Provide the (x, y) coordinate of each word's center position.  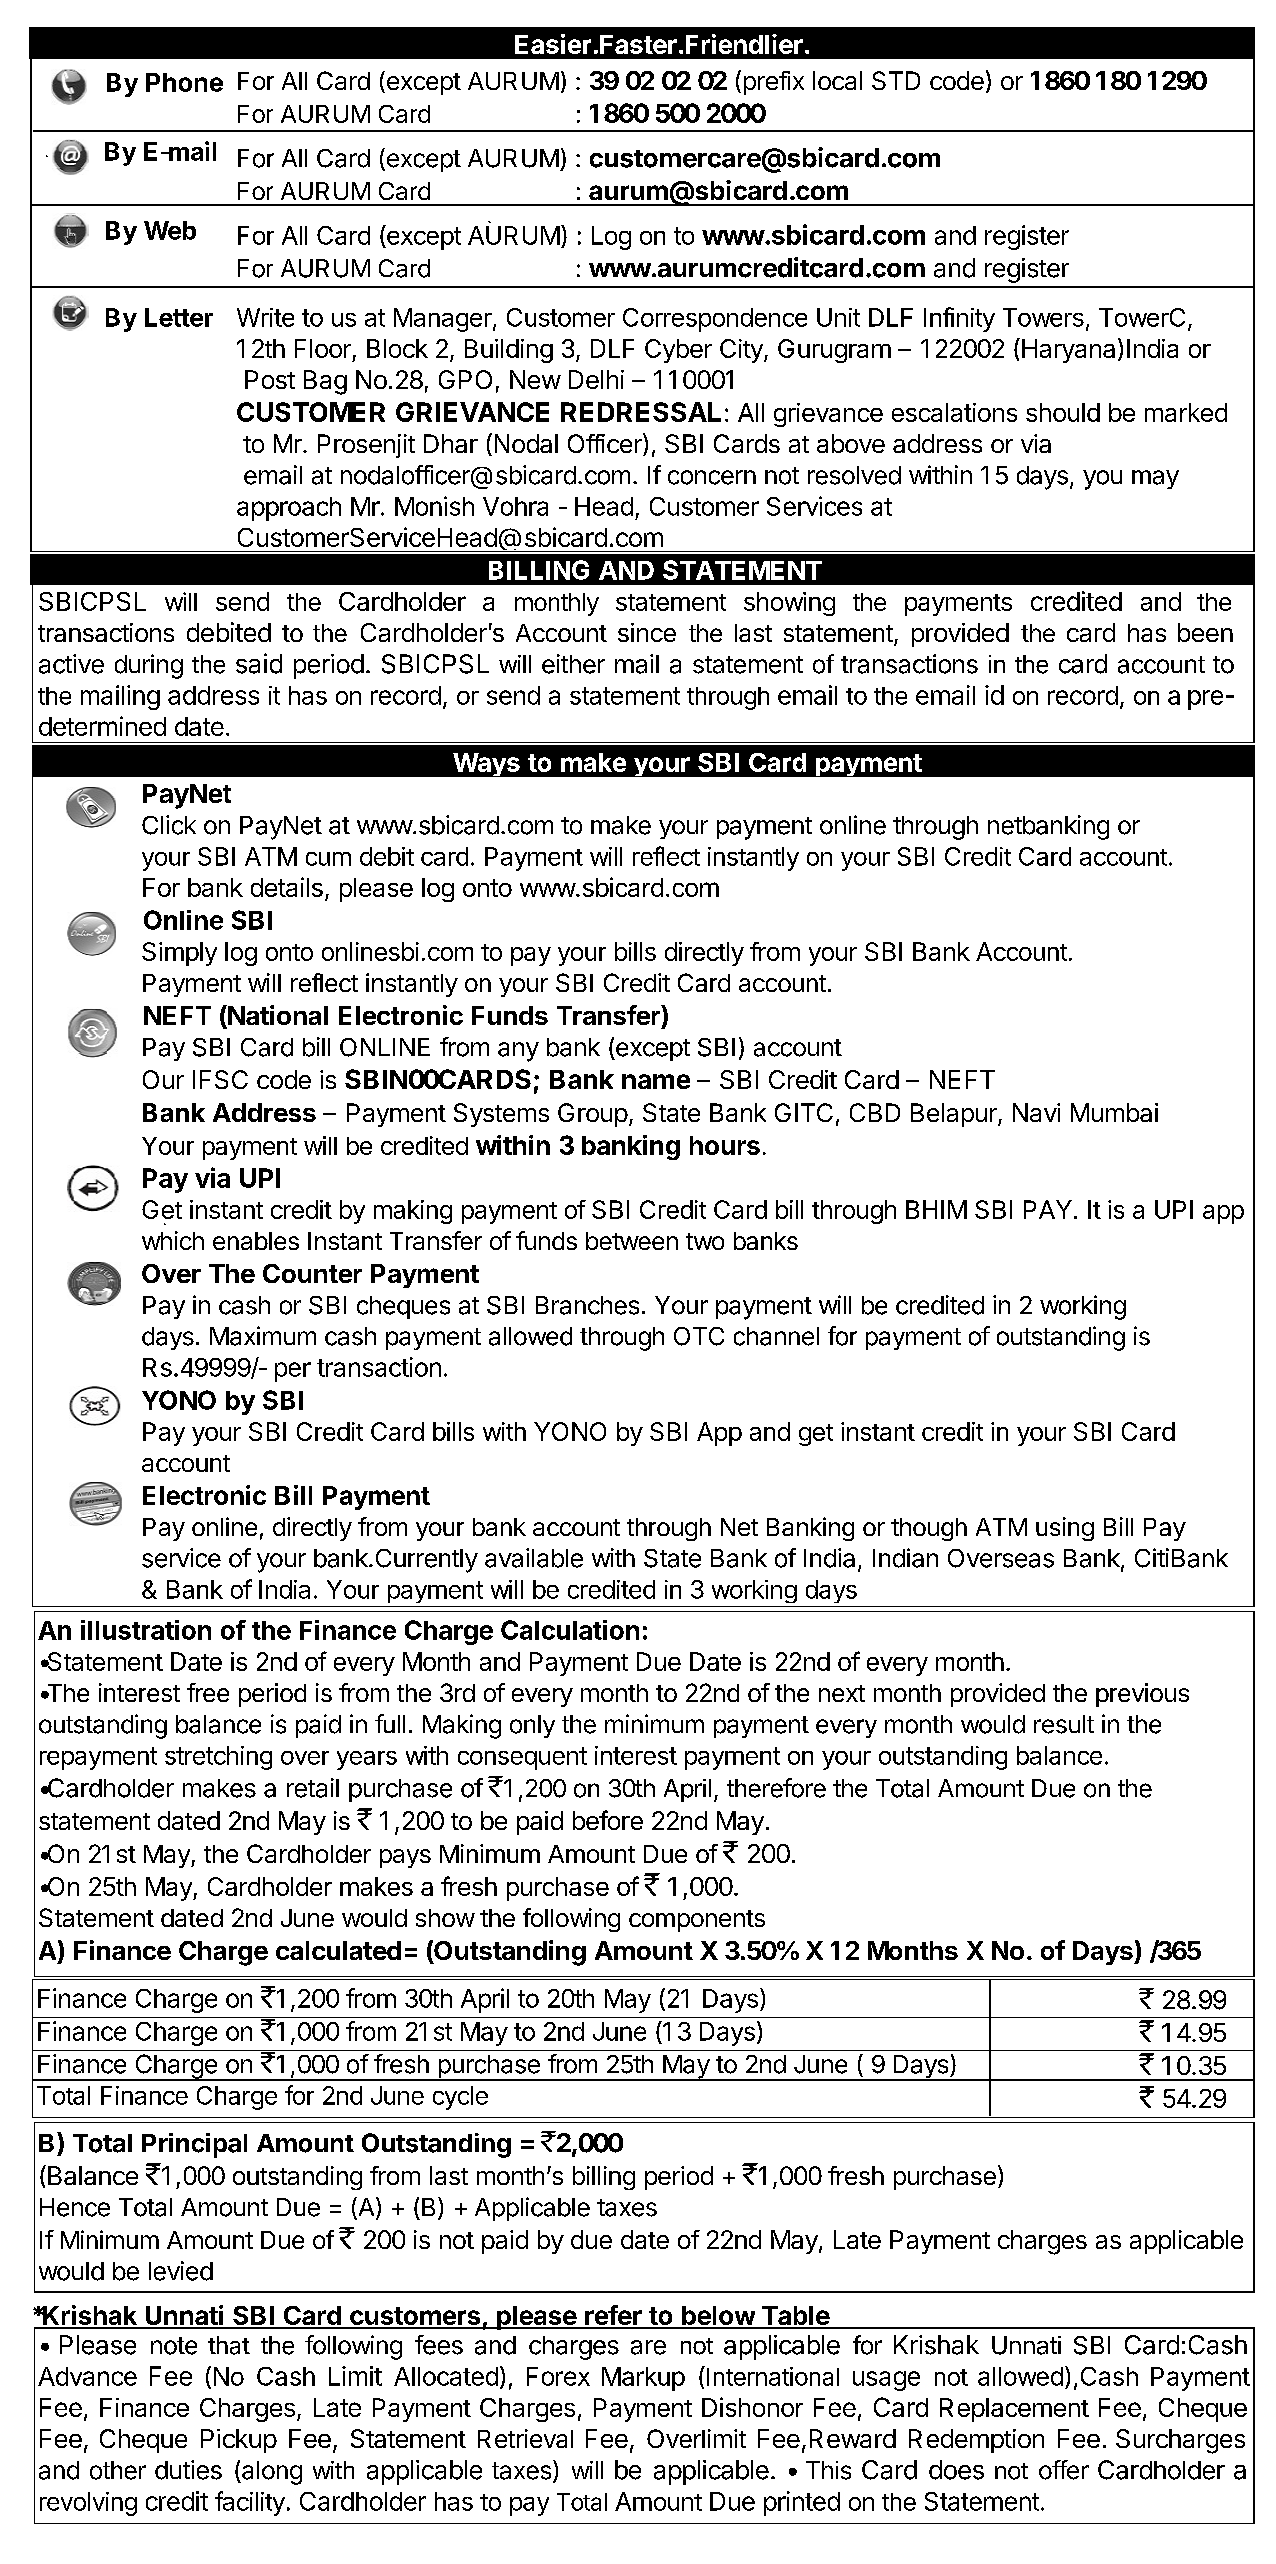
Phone (184, 82)
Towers (1043, 317)
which (173, 1240)
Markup (643, 2379)
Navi (1036, 1112)
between (632, 1241)
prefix (774, 83)
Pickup (239, 2441)
